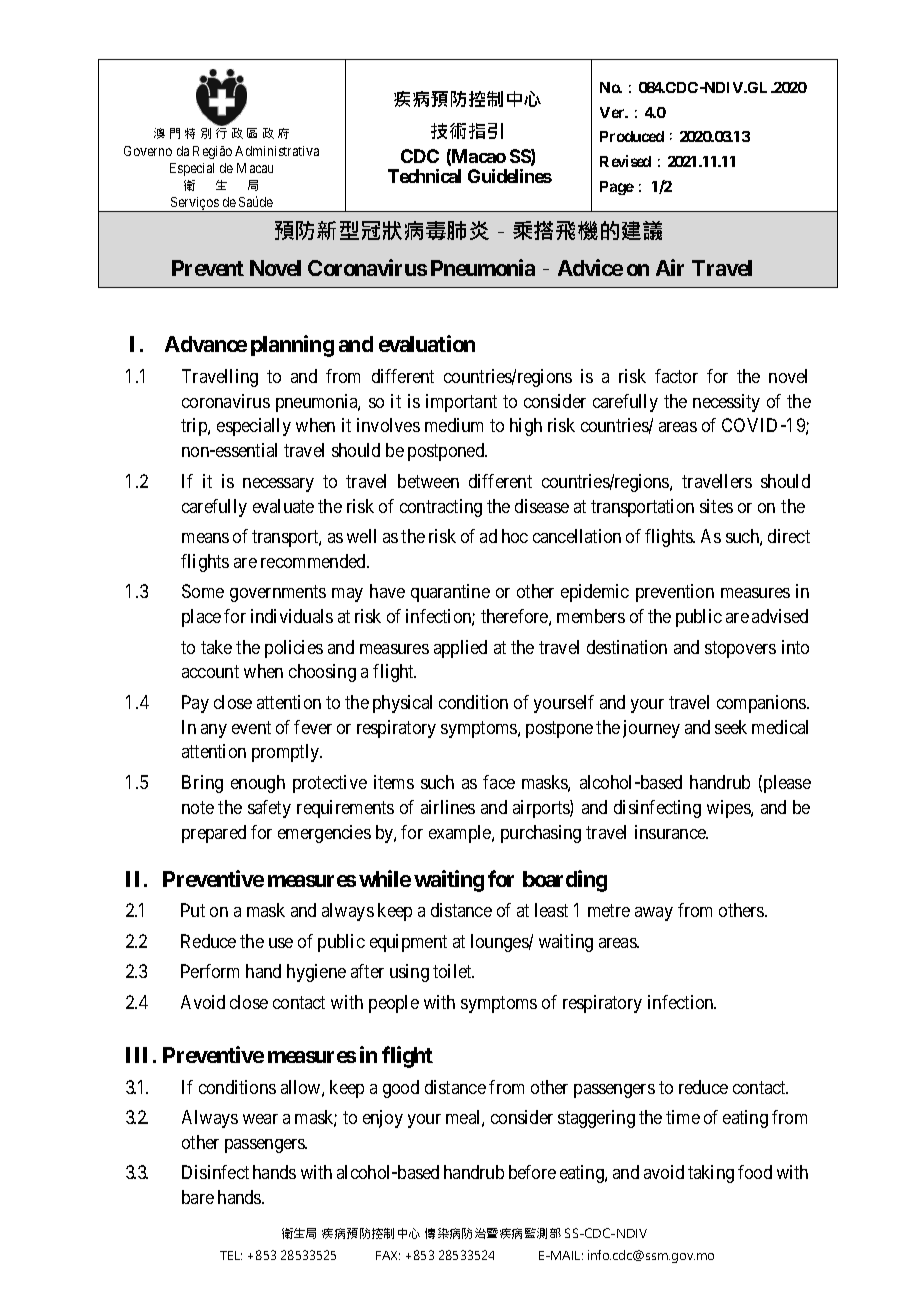 Image resolution: width=924 pixels, height=1307 pixels. I want to click on place, so click(201, 618).
